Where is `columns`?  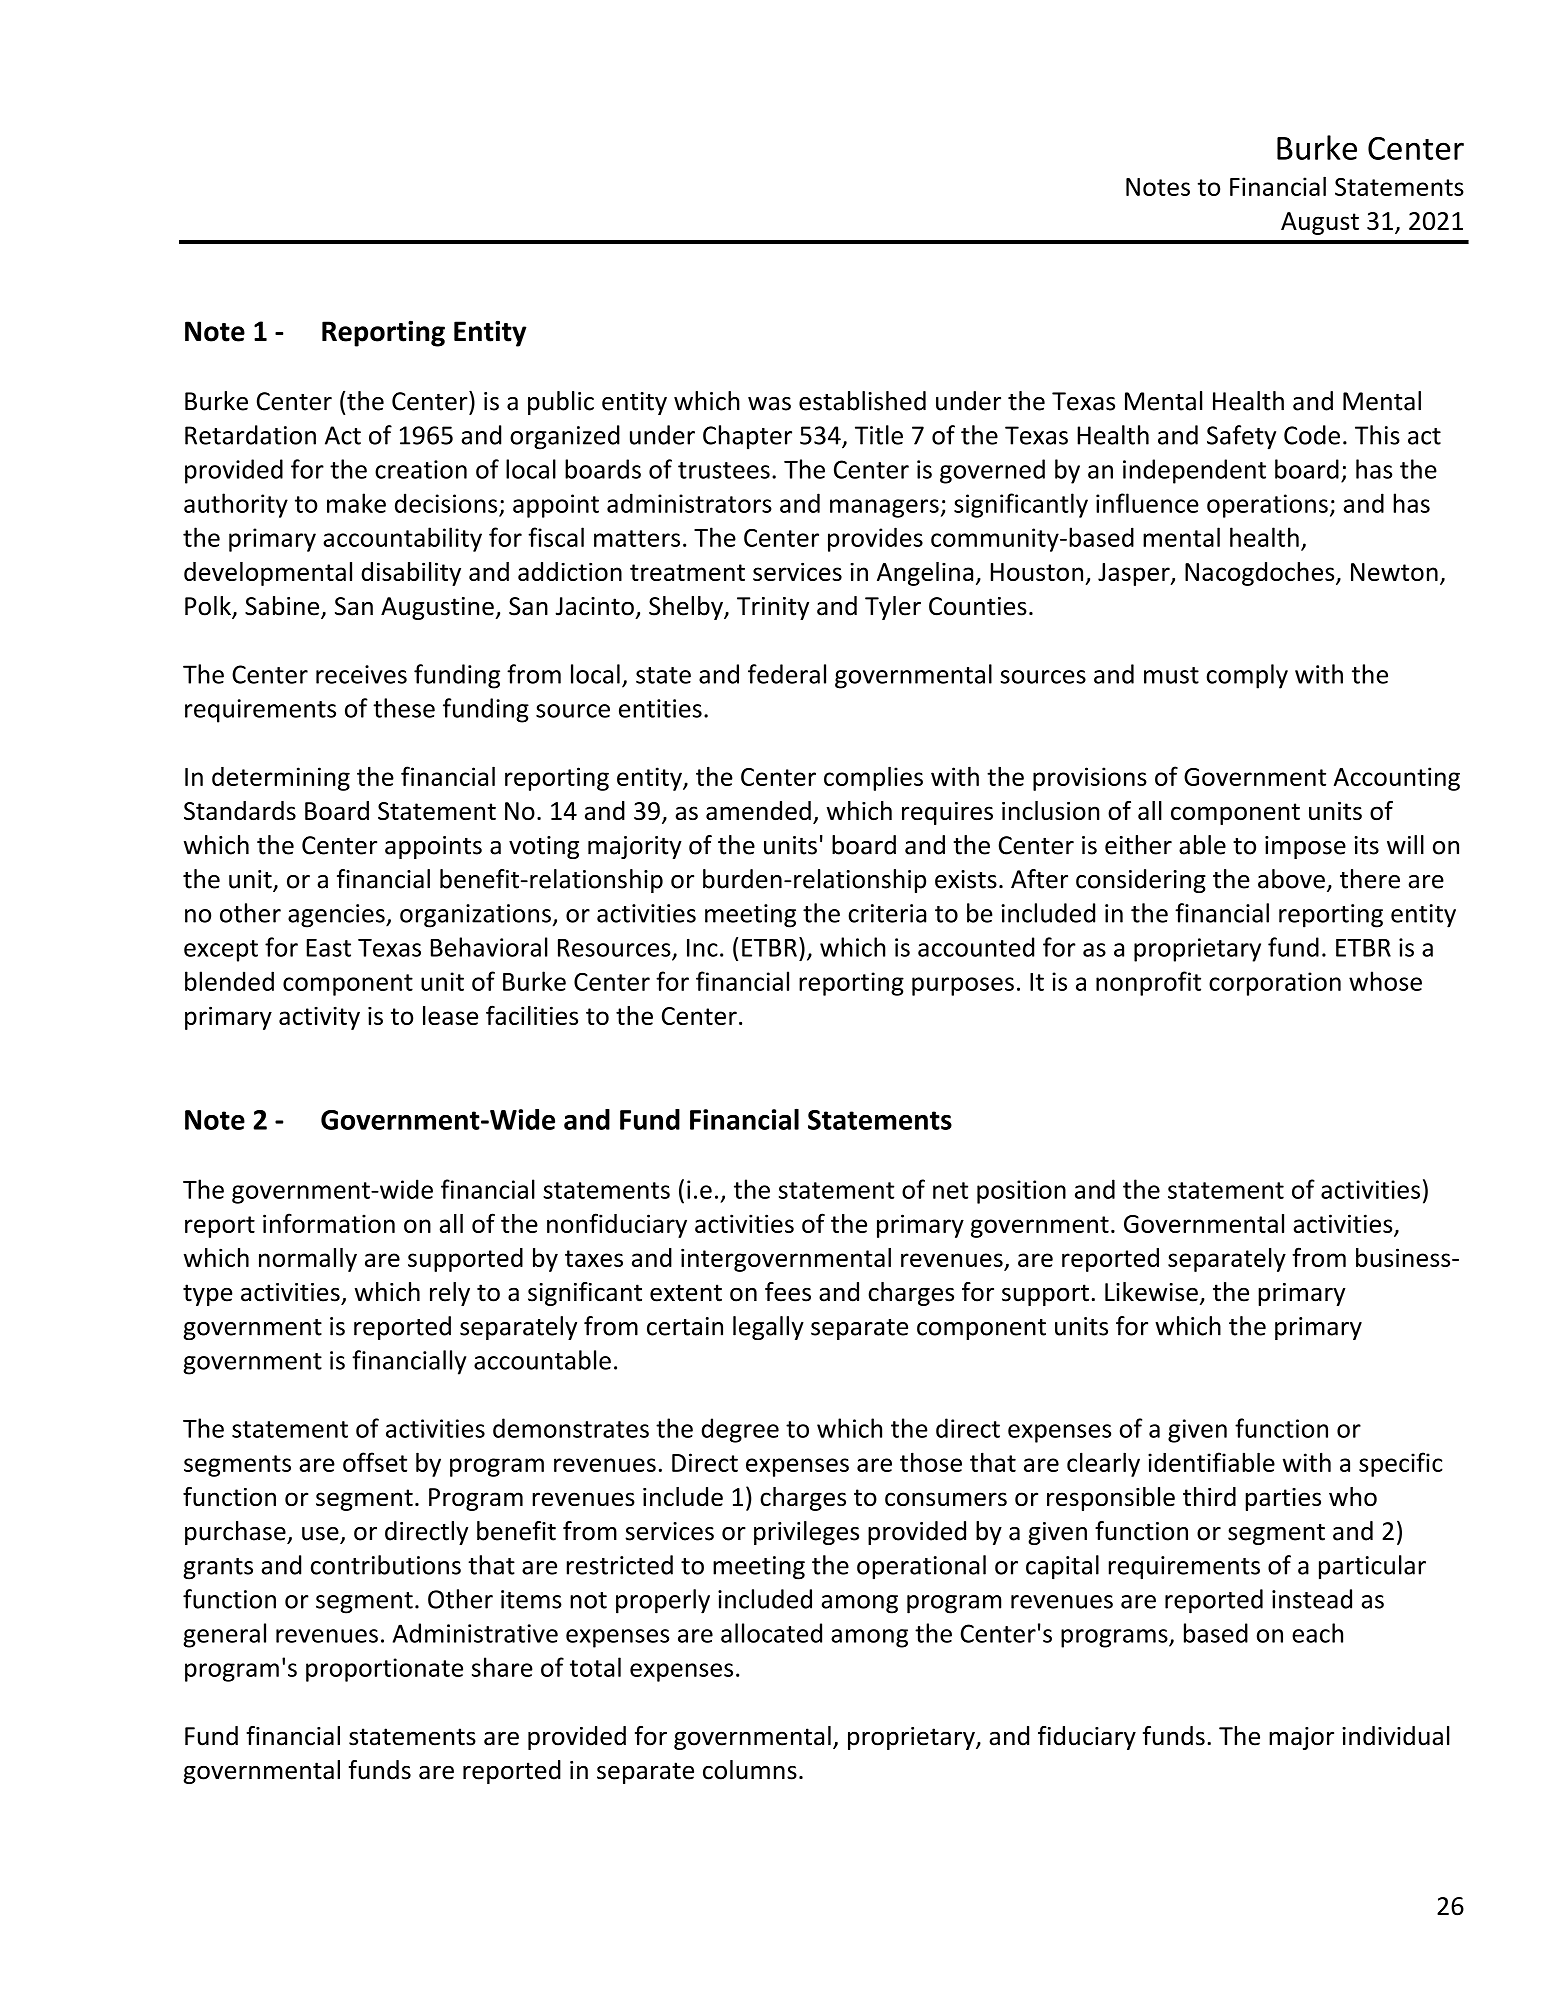 columns is located at coordinates (750, 1770).
